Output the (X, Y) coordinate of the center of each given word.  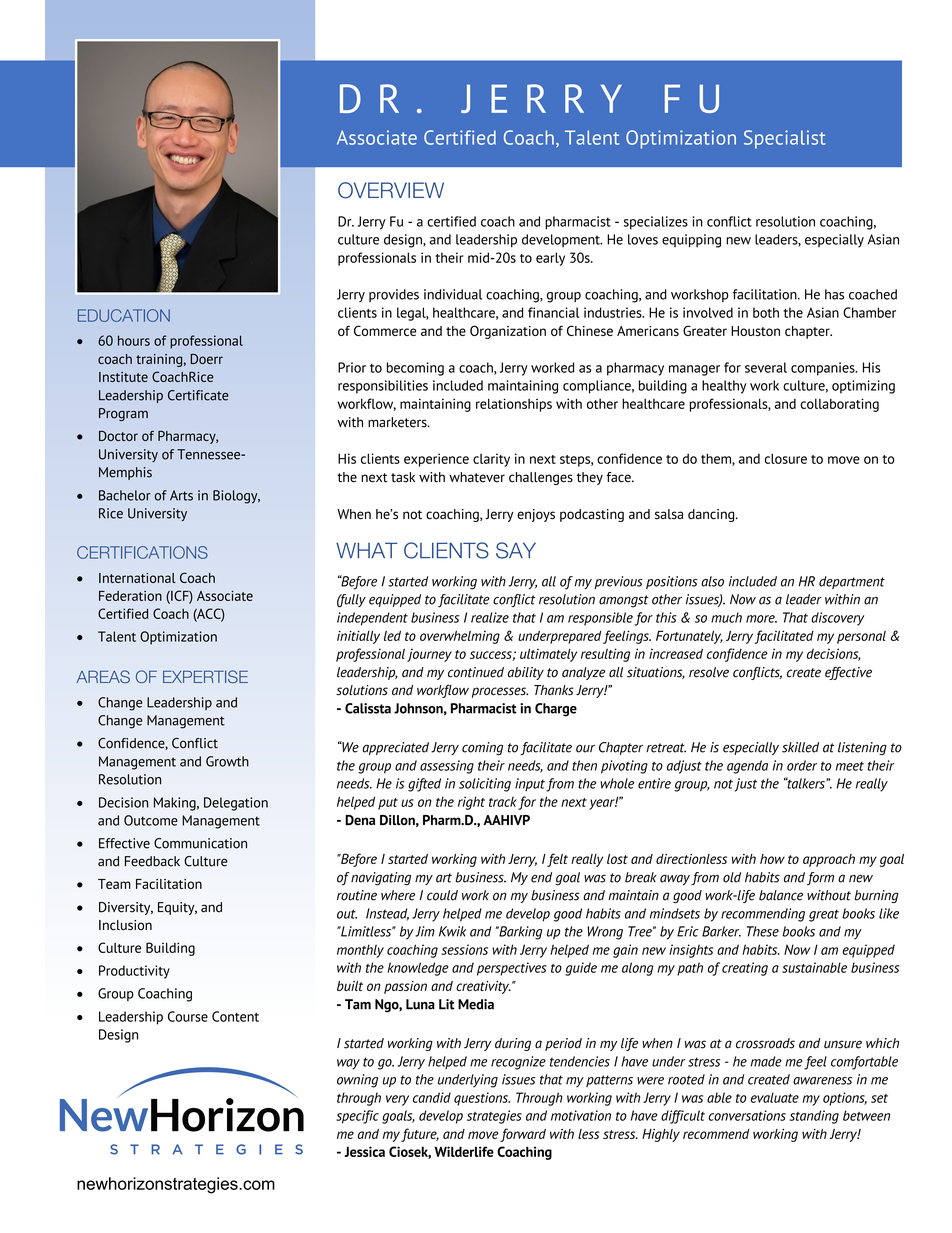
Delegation (236, 804)
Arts (181, 495)
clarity (491, 460)
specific (357, 1117)
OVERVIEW (391, 190)
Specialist (785, 139)
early (550, 259)
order (802, 765)
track (503, 802)
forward (523, 1135)
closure (786, 458)
